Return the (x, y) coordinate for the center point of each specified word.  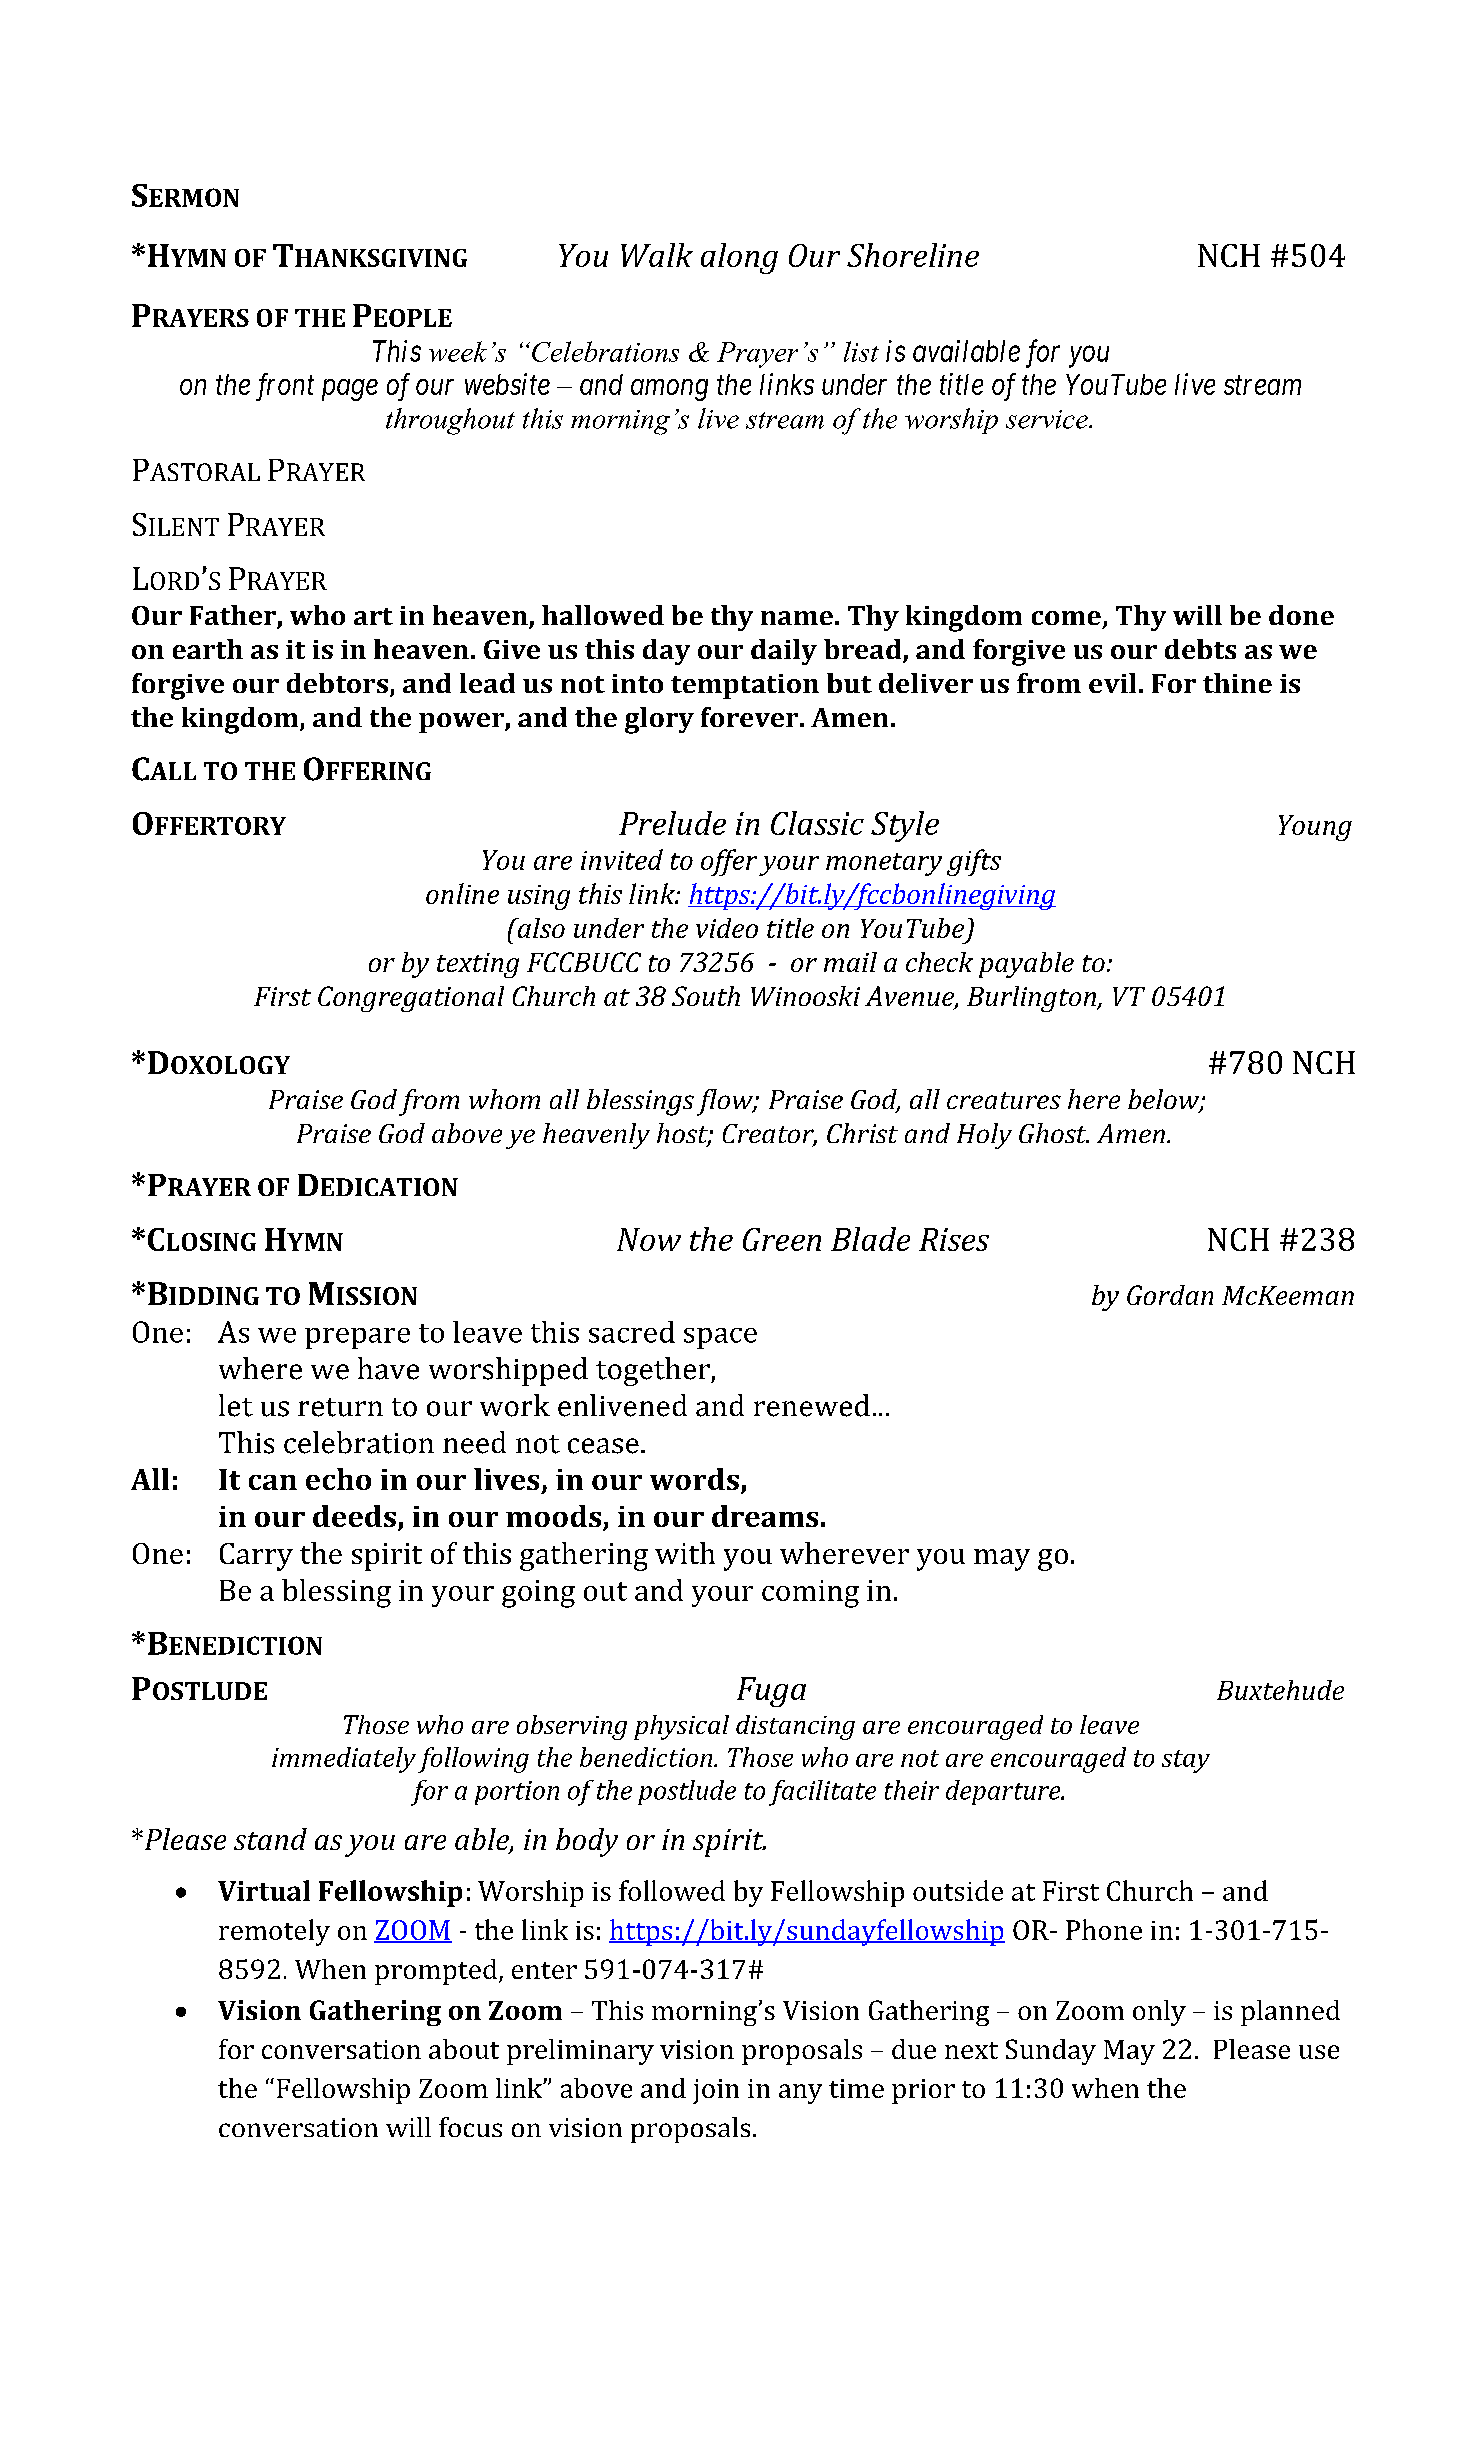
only (1159, 2013)
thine (1237, 683)
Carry (256, 1557)
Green (782, 1239)
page (350, 390)
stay (1186, 1761)
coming (810, 1594)
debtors (337, 683)
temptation (745, 686)
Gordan (1170, 1295)
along (739, 258)
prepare (357, 1338)
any (800, 2094)
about (464, 2049)
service (1048, 419)
